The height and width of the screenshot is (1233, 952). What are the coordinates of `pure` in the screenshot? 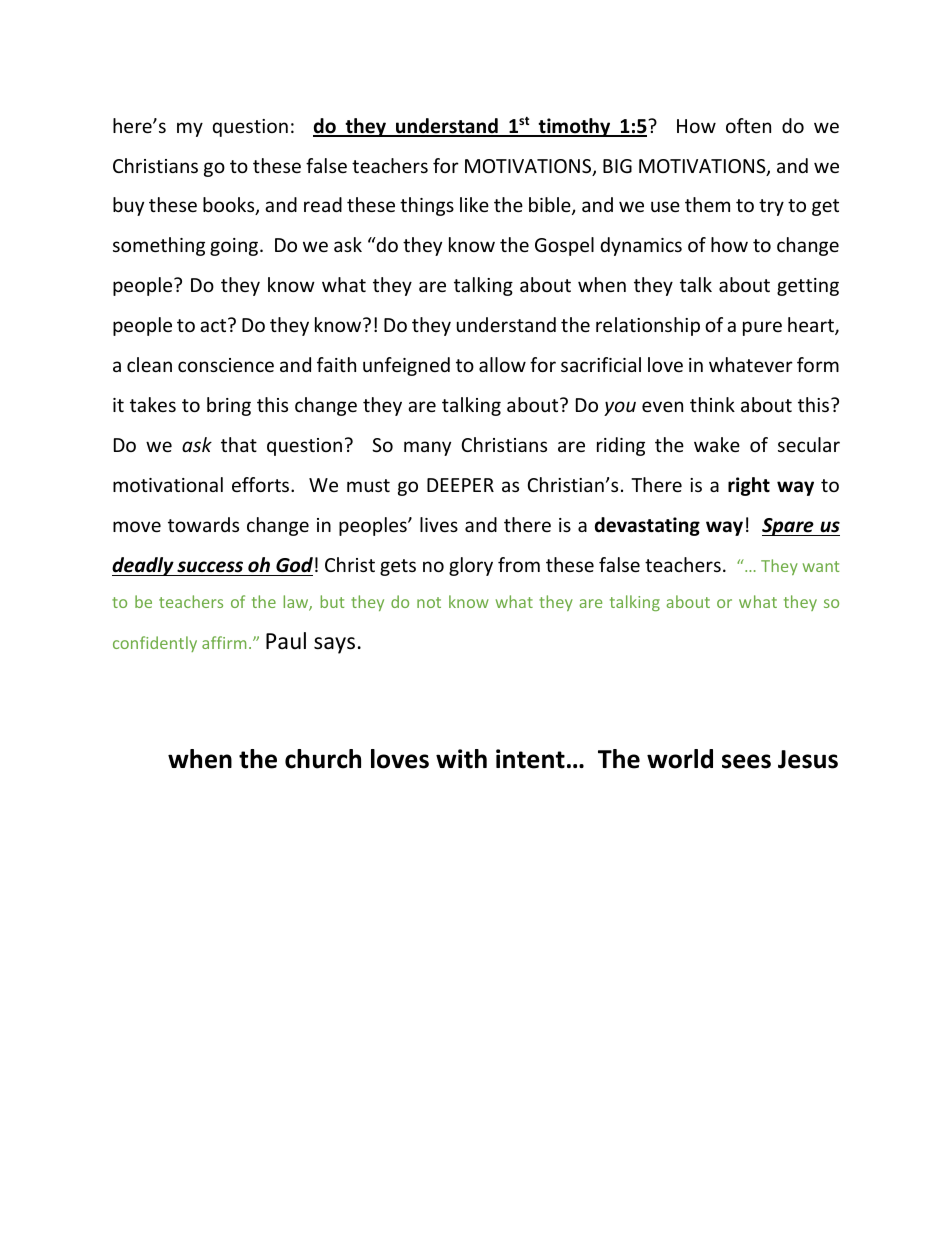 It's located at (762, 328).
